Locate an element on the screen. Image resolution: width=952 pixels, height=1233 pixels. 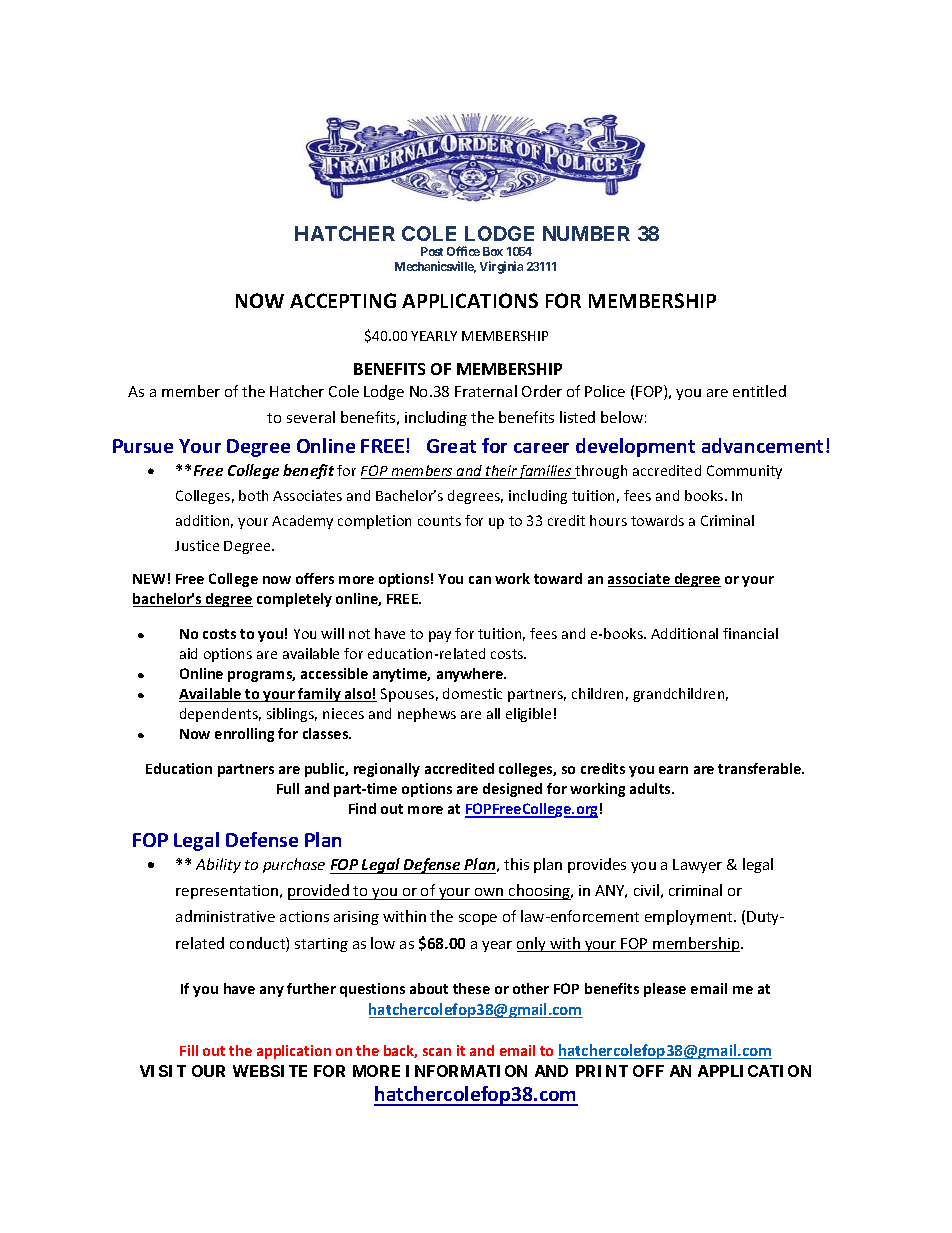
aid is located at coordinates (188, 653).
